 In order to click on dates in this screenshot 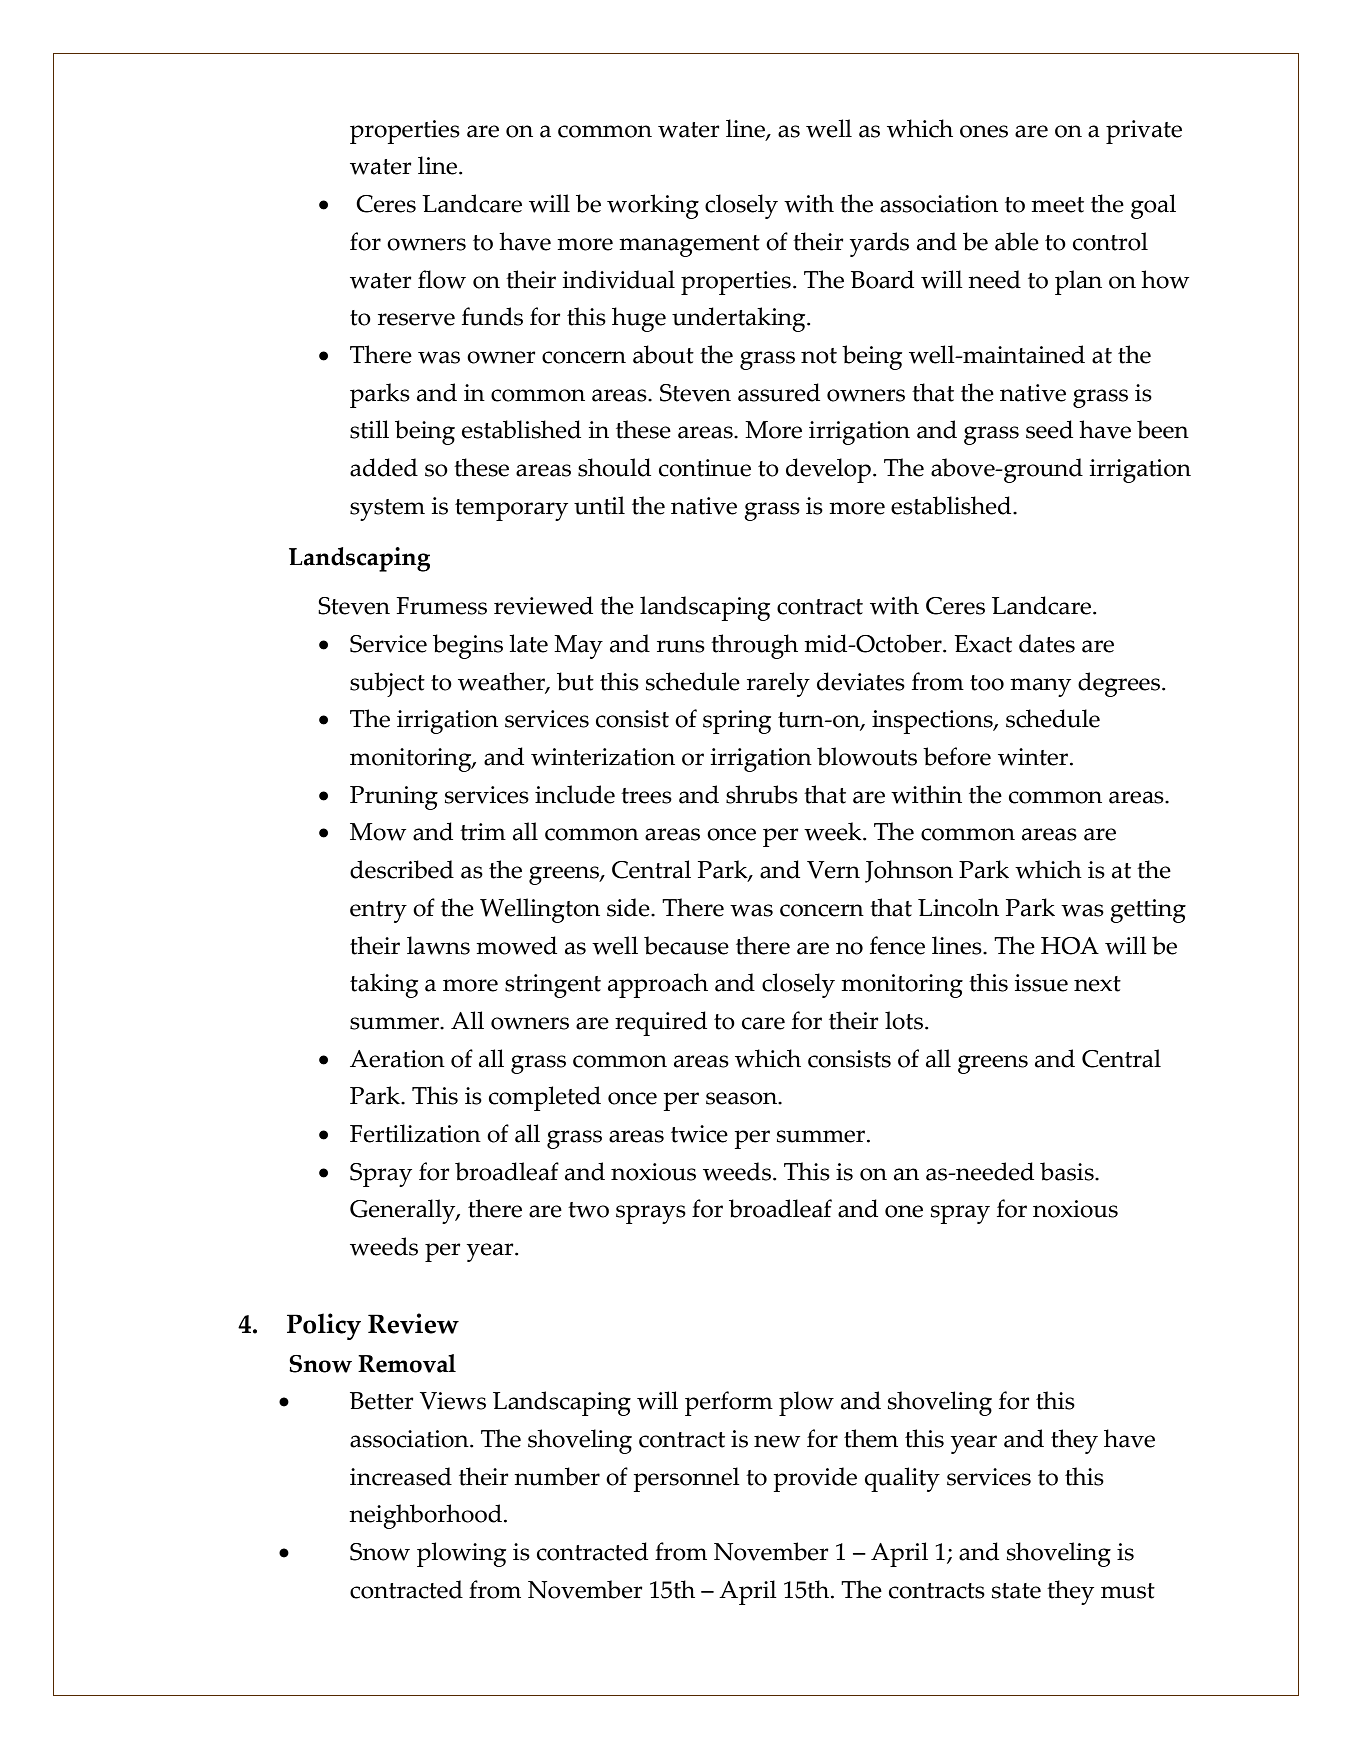, I will do `click(1047, 643)`.
